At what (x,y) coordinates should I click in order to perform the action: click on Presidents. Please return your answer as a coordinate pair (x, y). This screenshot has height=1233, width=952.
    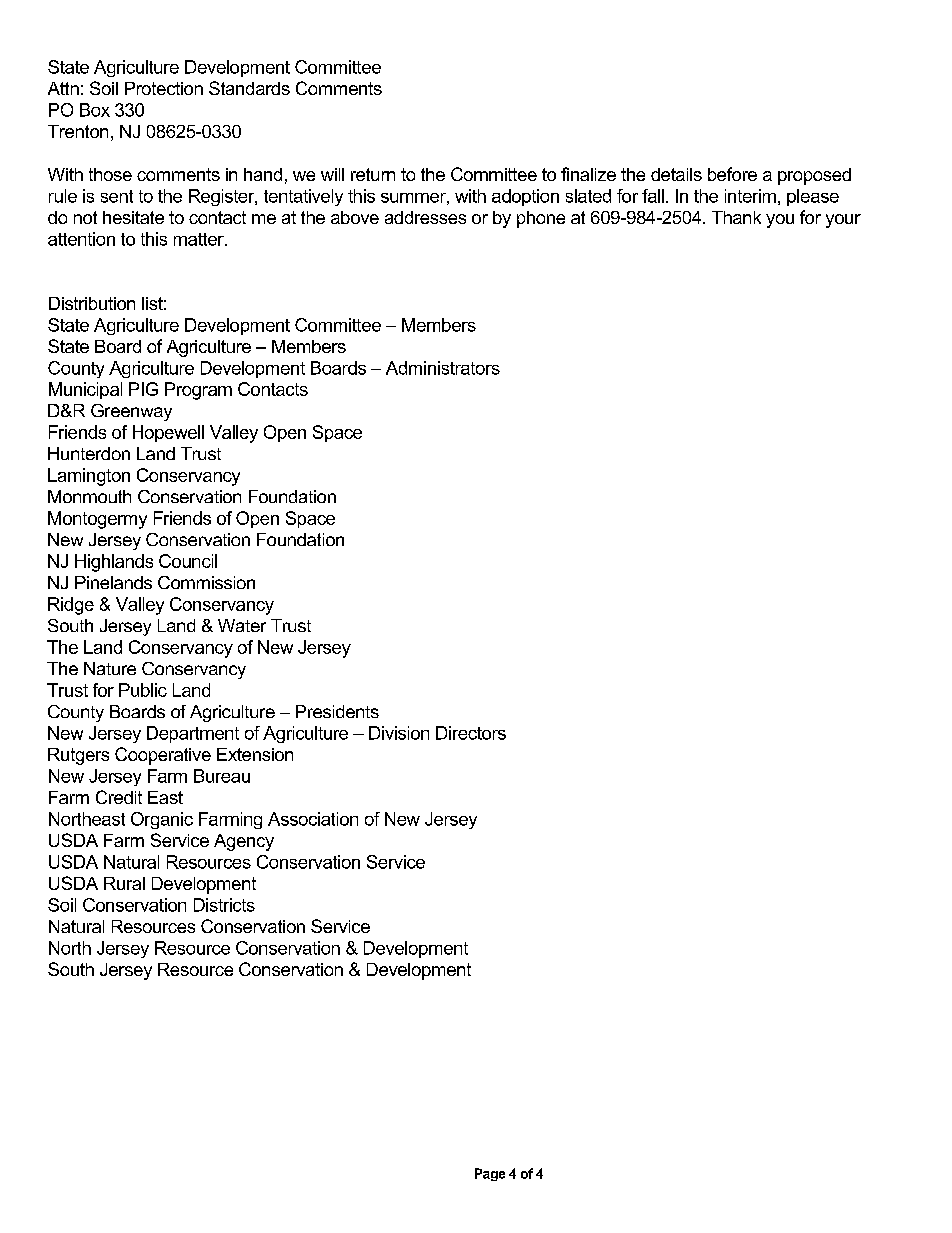
    Looking at the image, I should click on (337, 711).
